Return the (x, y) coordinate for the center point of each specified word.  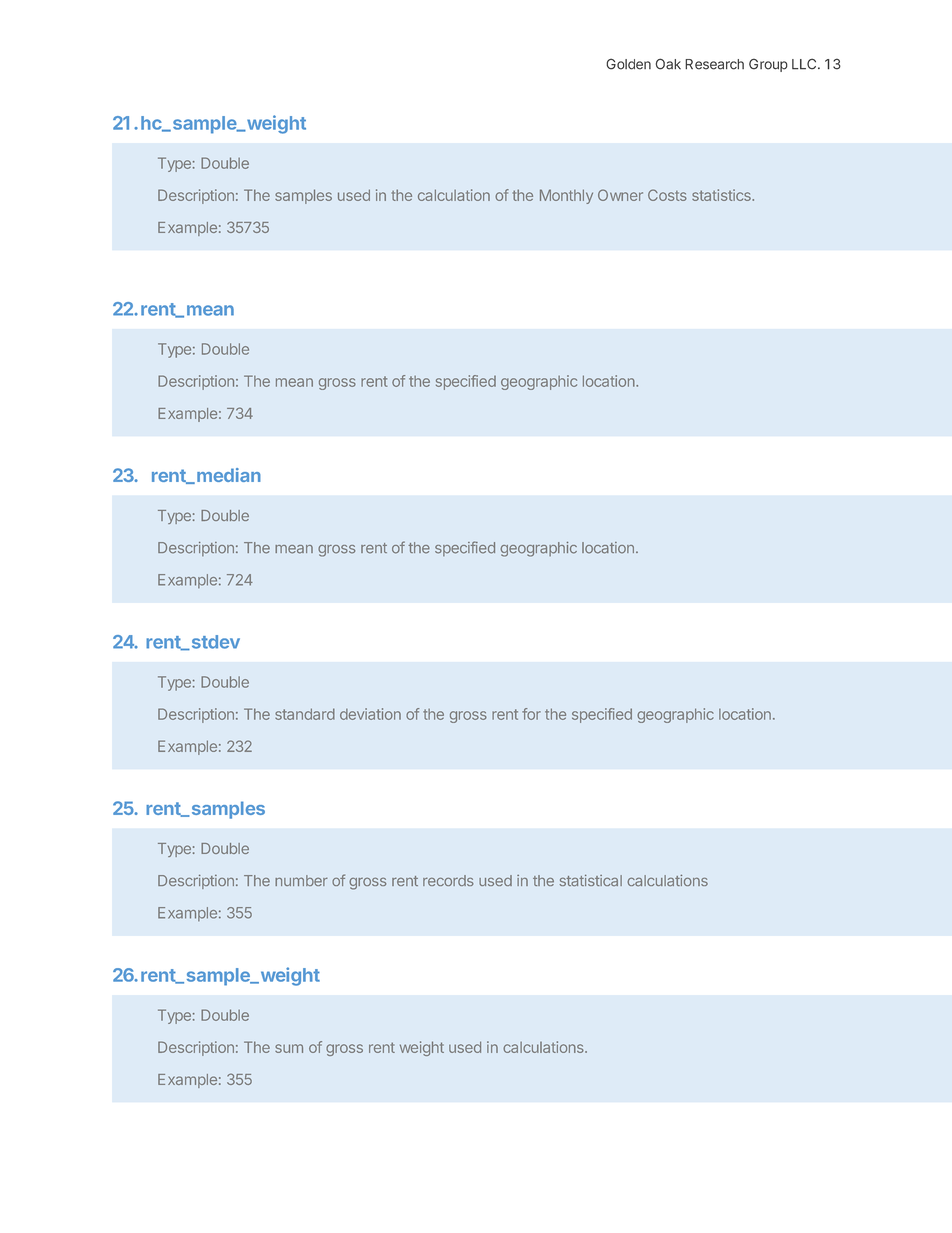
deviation (370, 714)
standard (305, 714)
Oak (668, 64)
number (301, 880)
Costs (667, 195)
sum (289, 1048)
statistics (722, 195)
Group (768, 65)
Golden (628, 64)
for (531, 714)
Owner (620, 195)
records (448, 880)
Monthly (566, 196)
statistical (591, 880)
